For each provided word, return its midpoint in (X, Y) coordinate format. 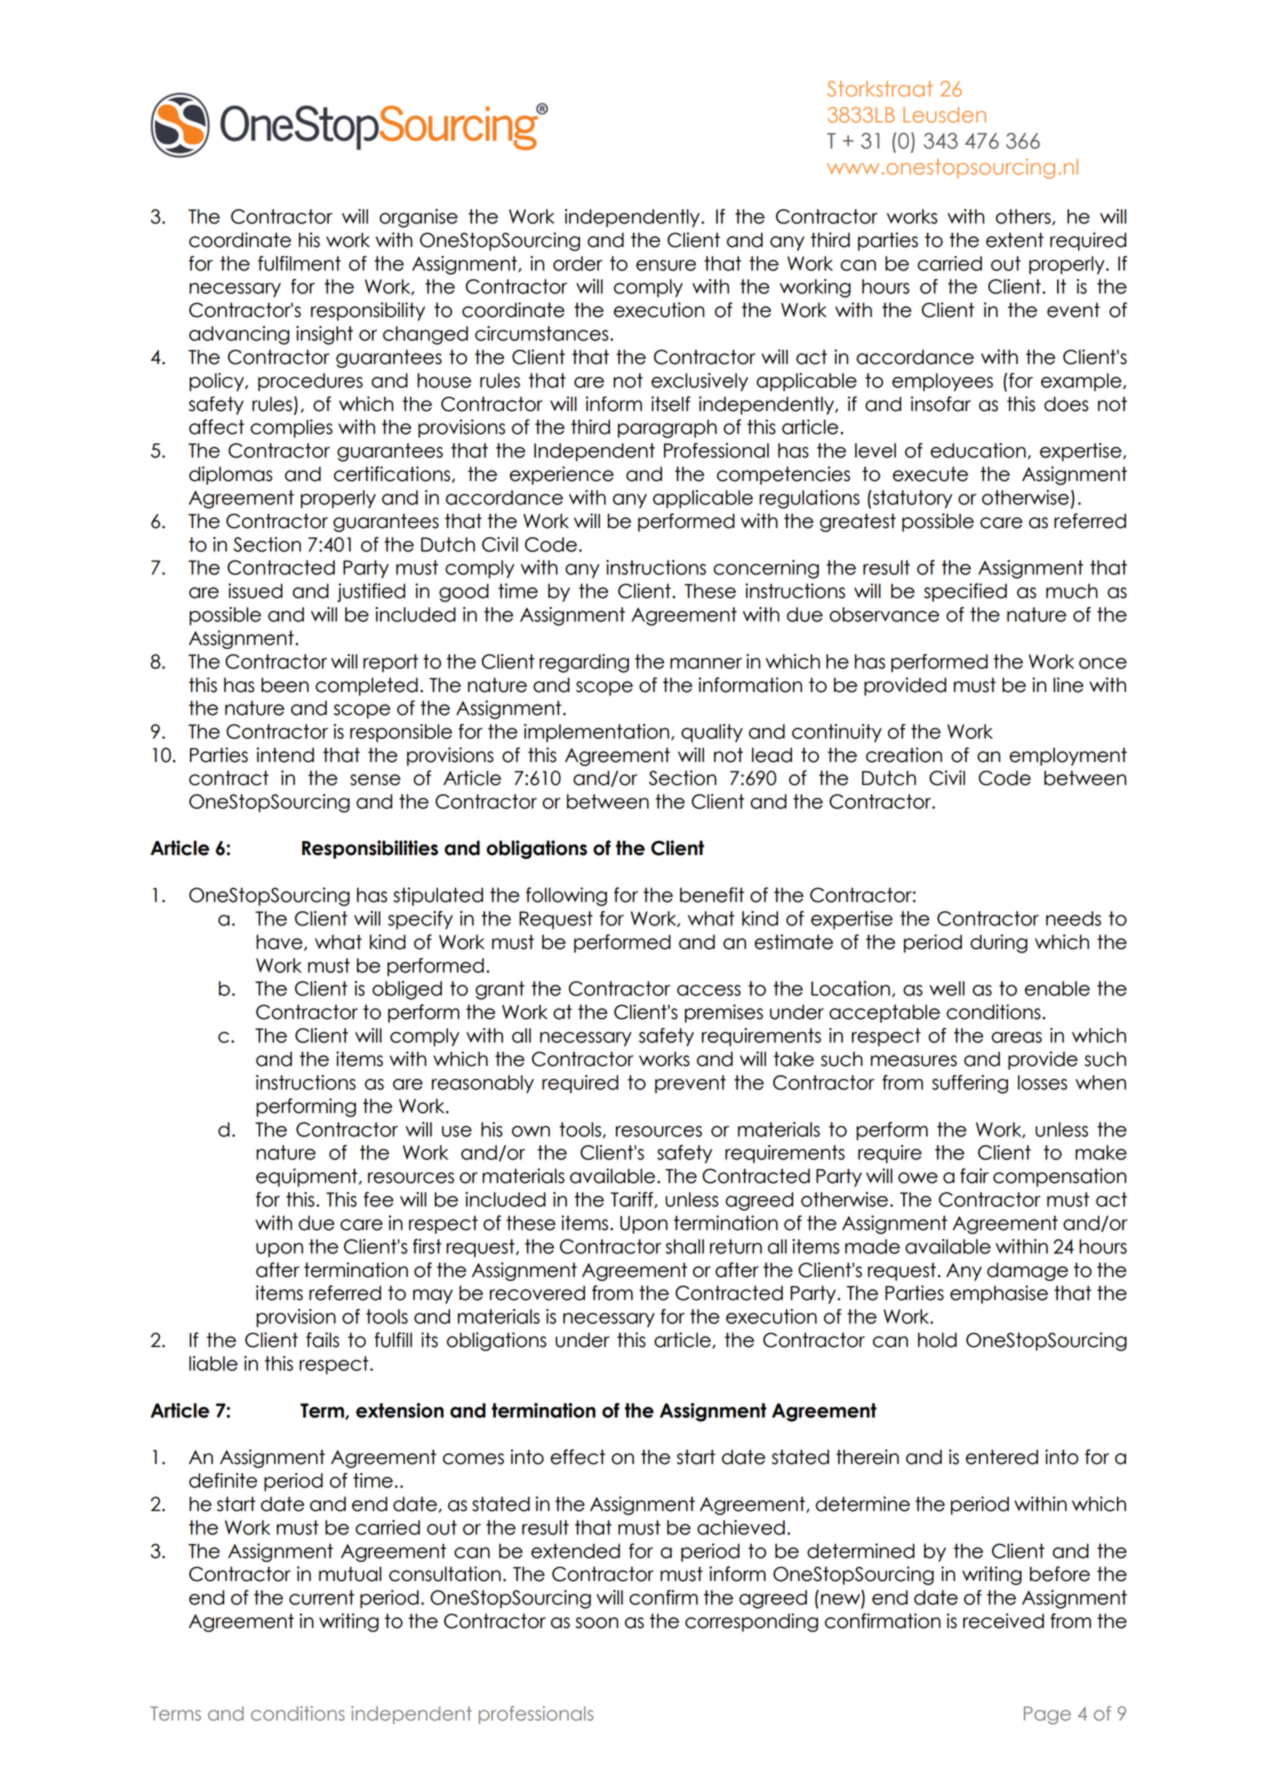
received (1003, 1621)
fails (322, 1340)
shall (685, 1246)
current (321, 1597)
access (709, 990)
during (999, 943)
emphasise (999, 1294)
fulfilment (299, 263)
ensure (666, 265)
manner (706, 663)
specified (965, 592)
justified (371, 592)
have (280, 942)
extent (1015, 240)
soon (597, 1623)
